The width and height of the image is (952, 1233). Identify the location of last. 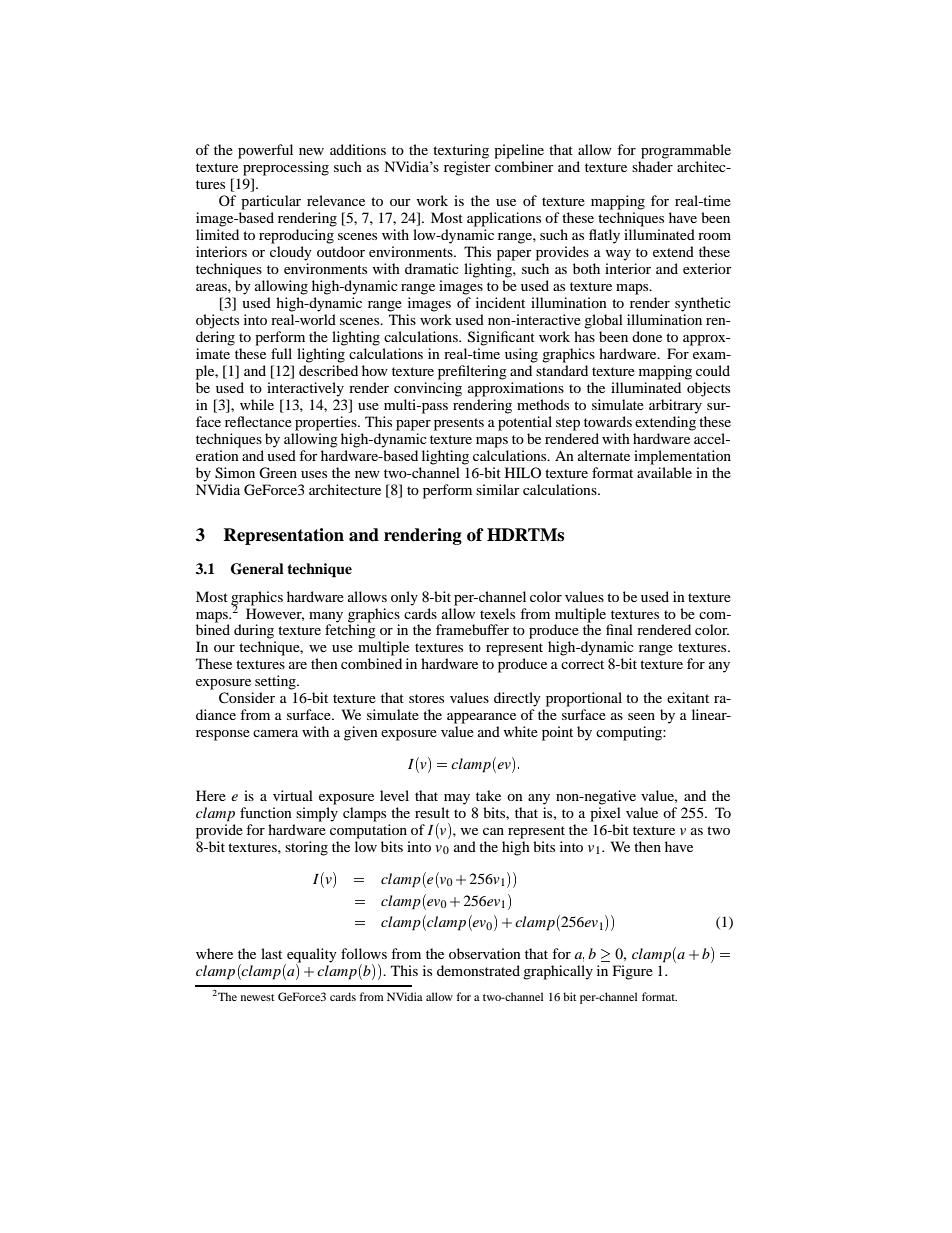
(271, 953).
